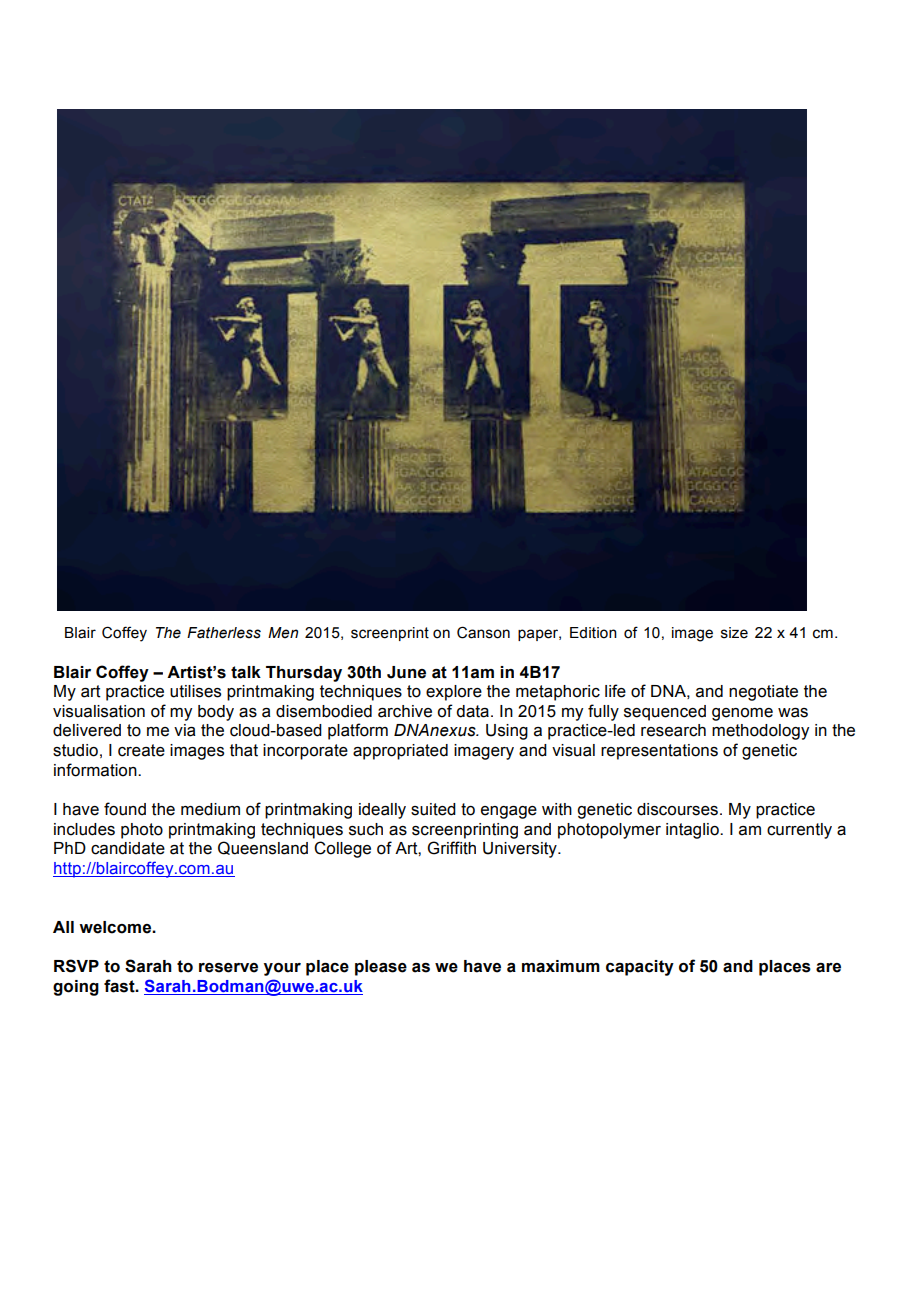  Describe the element at coordinates (224, 633) in the screenshot. I see `Fatherless` at that location.
